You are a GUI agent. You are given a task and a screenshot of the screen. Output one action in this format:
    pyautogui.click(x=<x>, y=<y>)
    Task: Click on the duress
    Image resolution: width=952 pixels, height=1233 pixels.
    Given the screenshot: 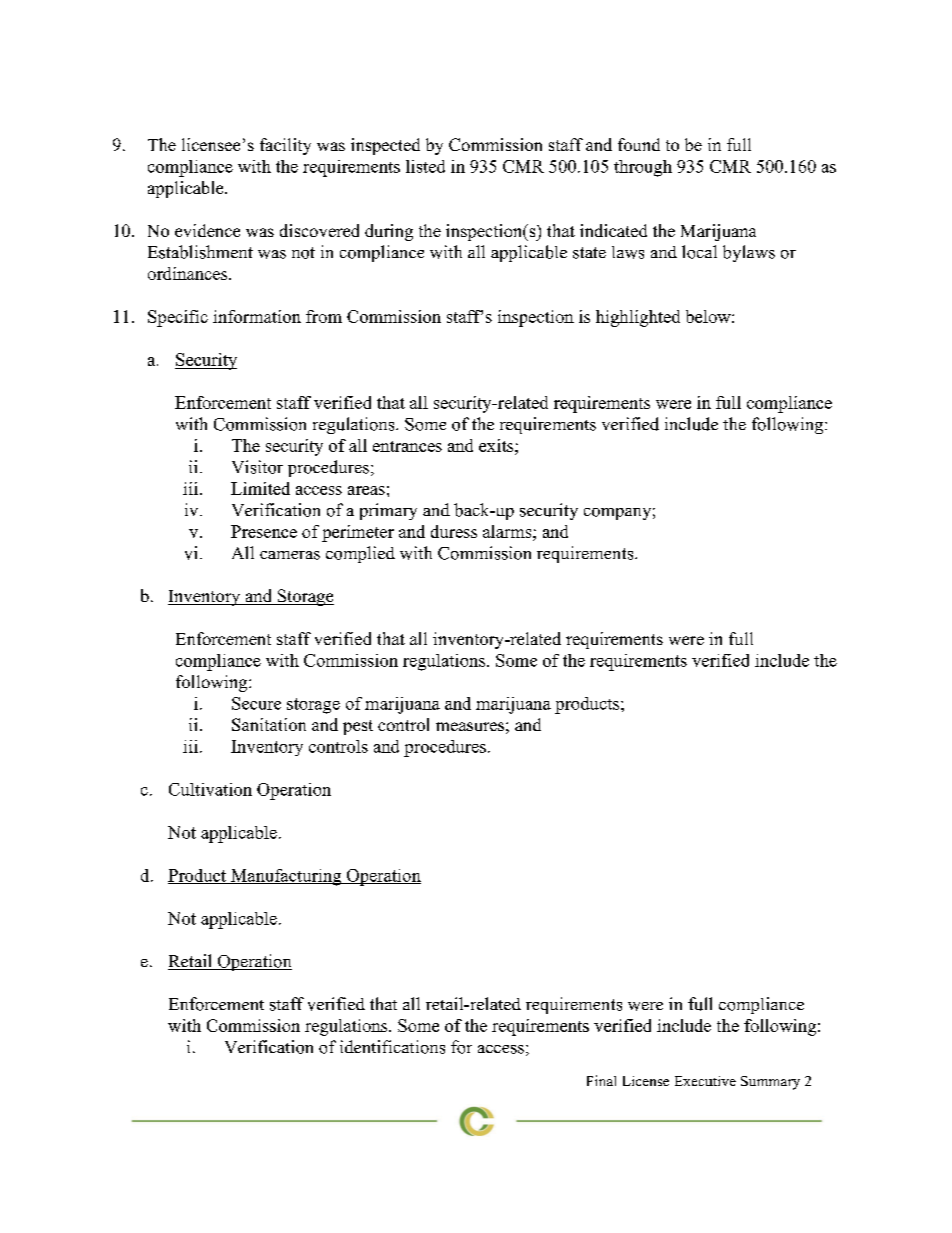 What is the action you would take?
    pyautogui.click(x=454, y=531)
